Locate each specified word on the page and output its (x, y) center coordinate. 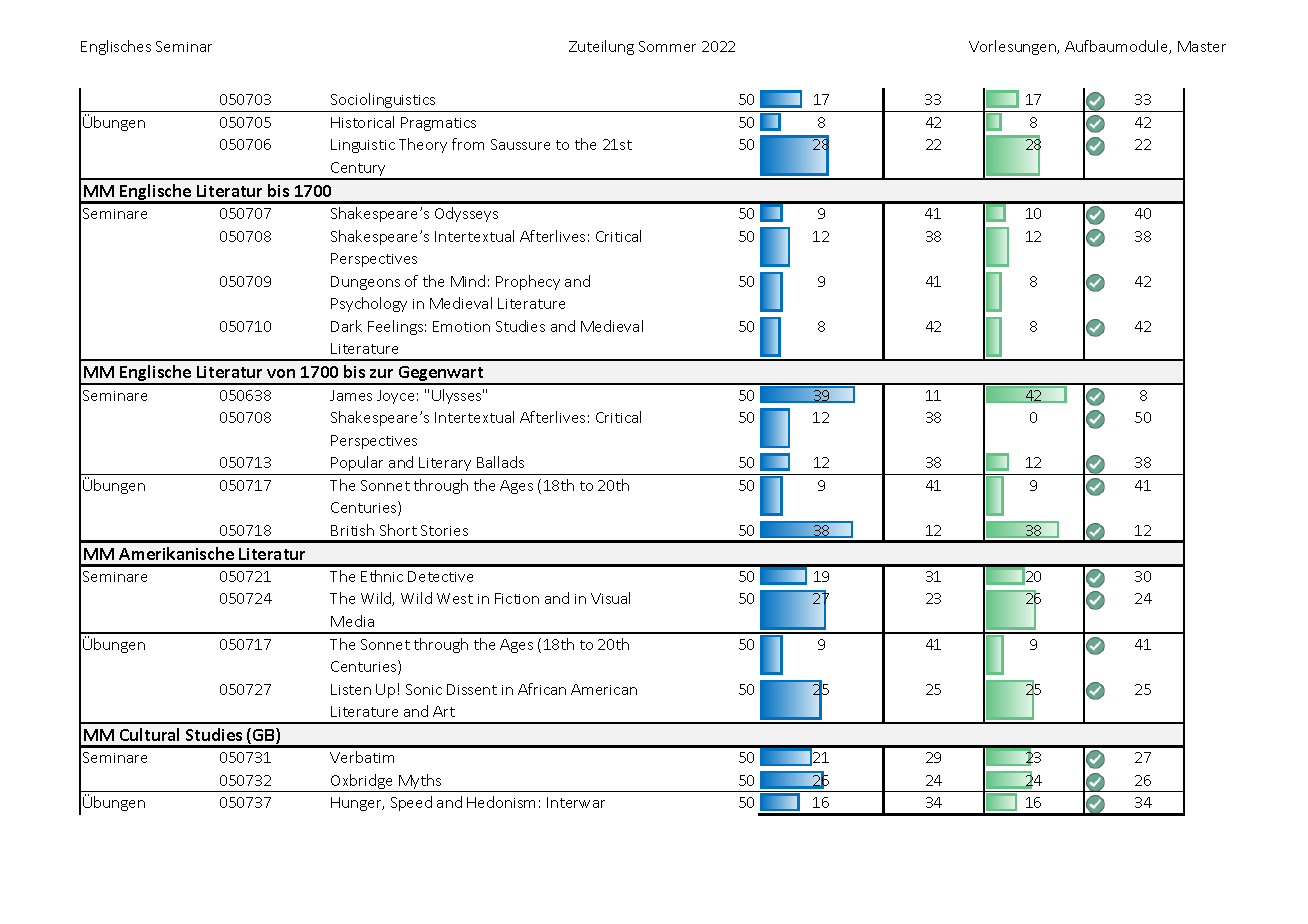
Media (352, 621)
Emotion (461, 326)
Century (358, 170)
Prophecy (528, 282)
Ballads (500, 462)
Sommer (667, 46)
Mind (468, 281)
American (604, 689)
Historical (362, 122)
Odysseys (466, 214)
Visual (610, 598)
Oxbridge (362, 783)
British (352, 530)
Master (1202, 46)
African (542, 689)
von (281, 373)
